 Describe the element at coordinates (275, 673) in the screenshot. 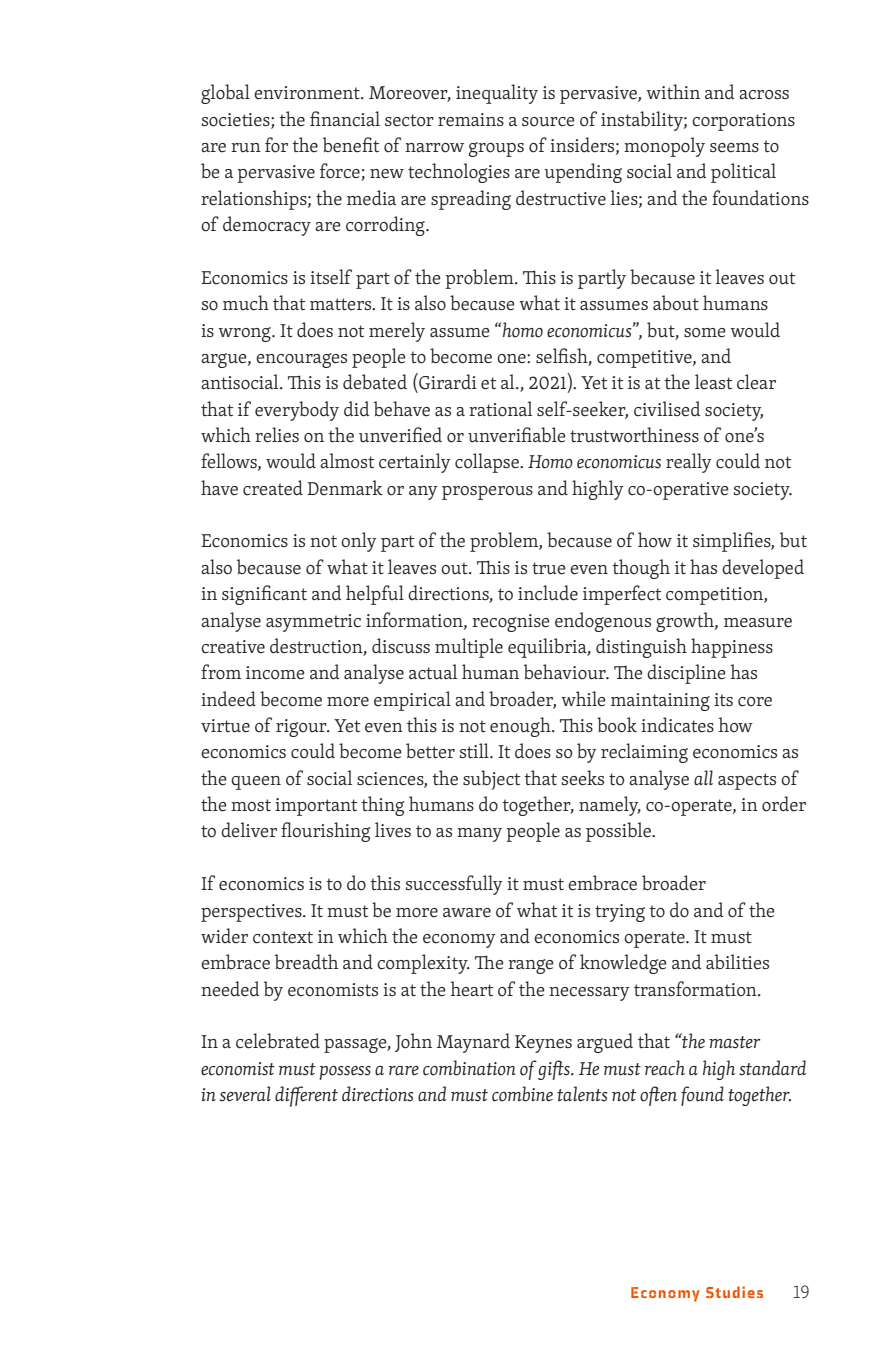

I see `income` at that location.
